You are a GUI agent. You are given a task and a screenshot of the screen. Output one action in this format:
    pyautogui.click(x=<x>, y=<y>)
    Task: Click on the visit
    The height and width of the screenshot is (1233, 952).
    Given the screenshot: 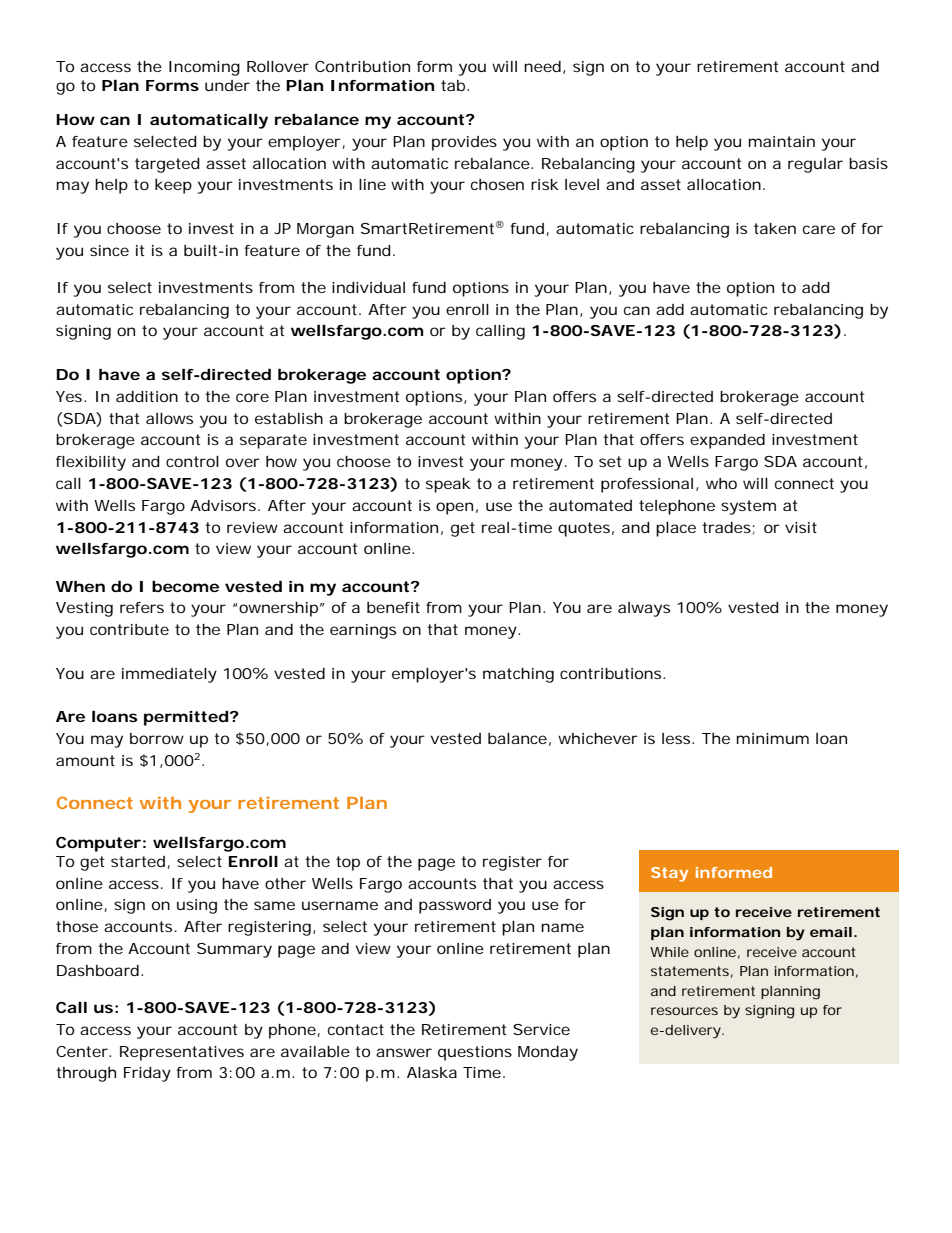 What is the action you would take?
    pyautogui.click(x=801, y=527)
